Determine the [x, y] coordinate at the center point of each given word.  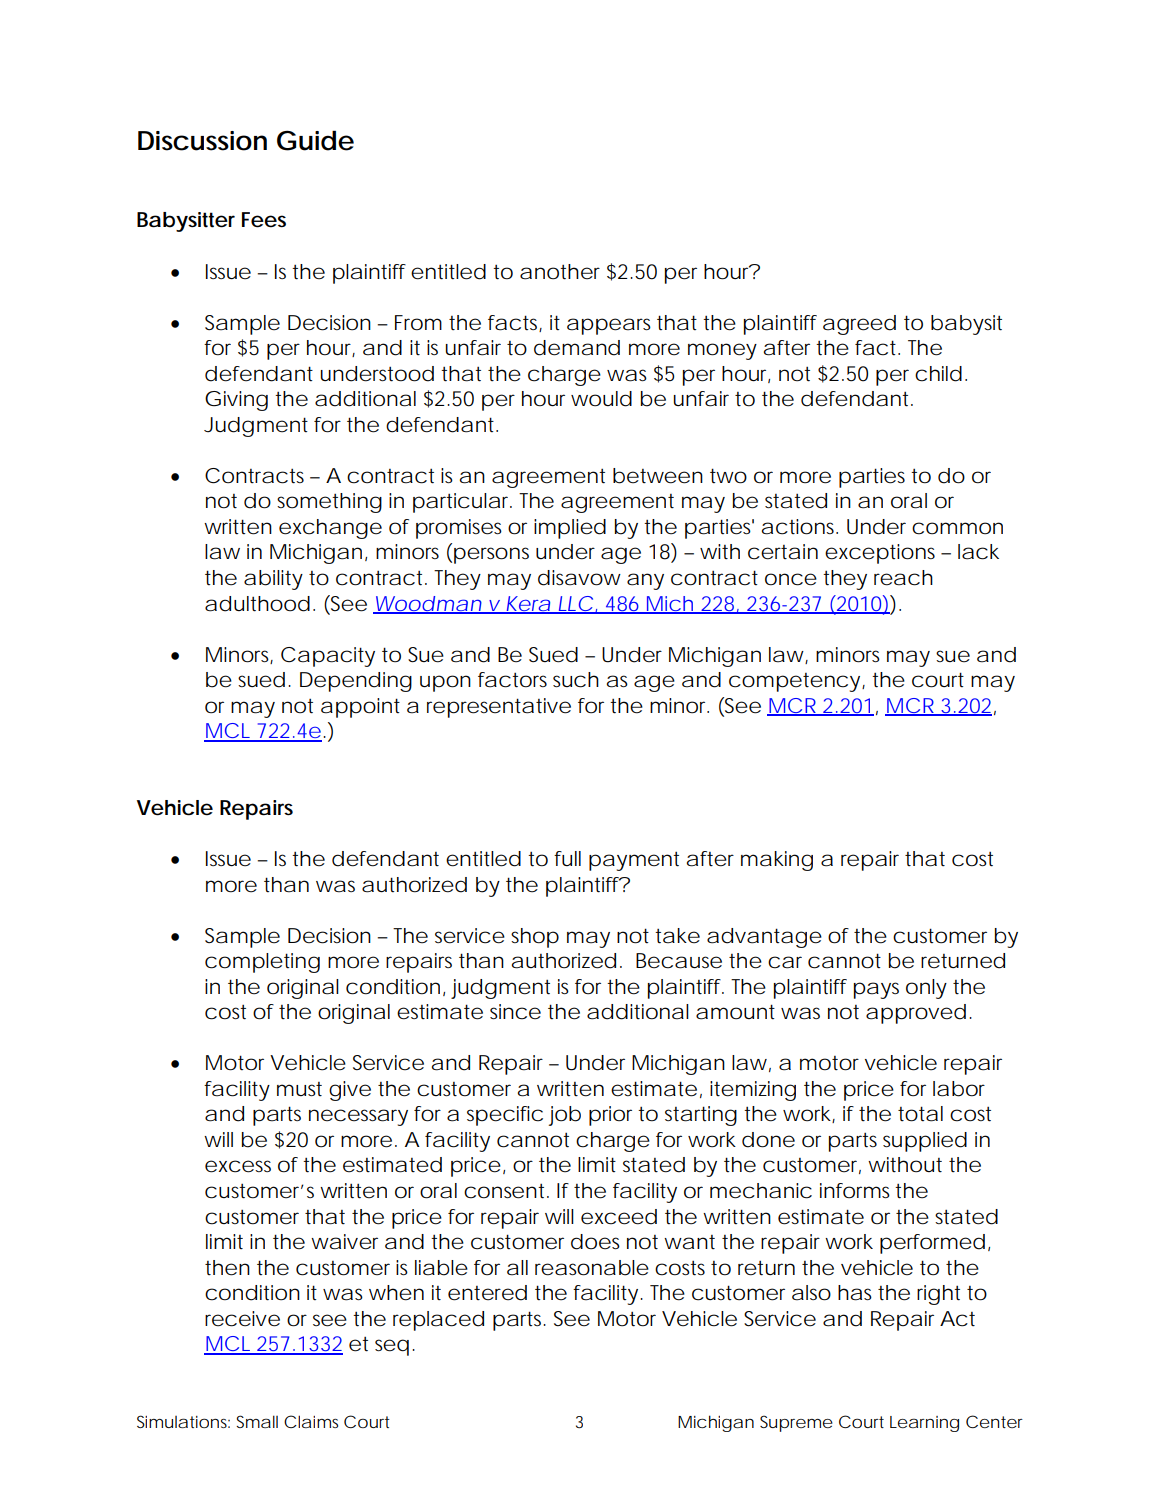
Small [257, 1421]
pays [876, 990]
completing [262, 963]
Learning [924, 1424]
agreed [859, 325]
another [560, 272]
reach [903, 578]
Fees [264, 220]
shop [535, 938]
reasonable [592, 1268]
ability [273, 580]
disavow [579, 578]
